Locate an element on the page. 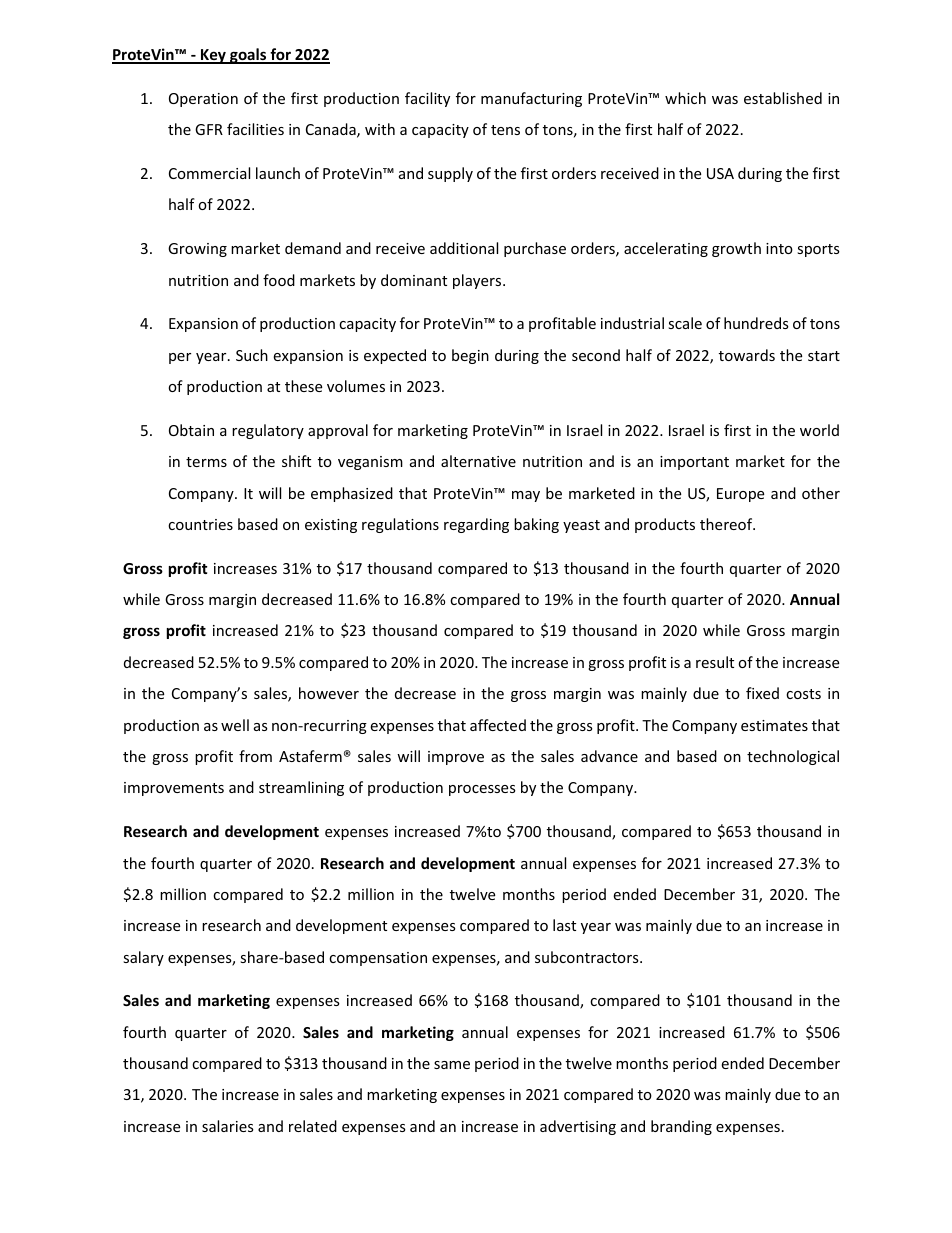 The width and height of the document is (952, 1233). salaries is located at coordinates (228, 1126).
